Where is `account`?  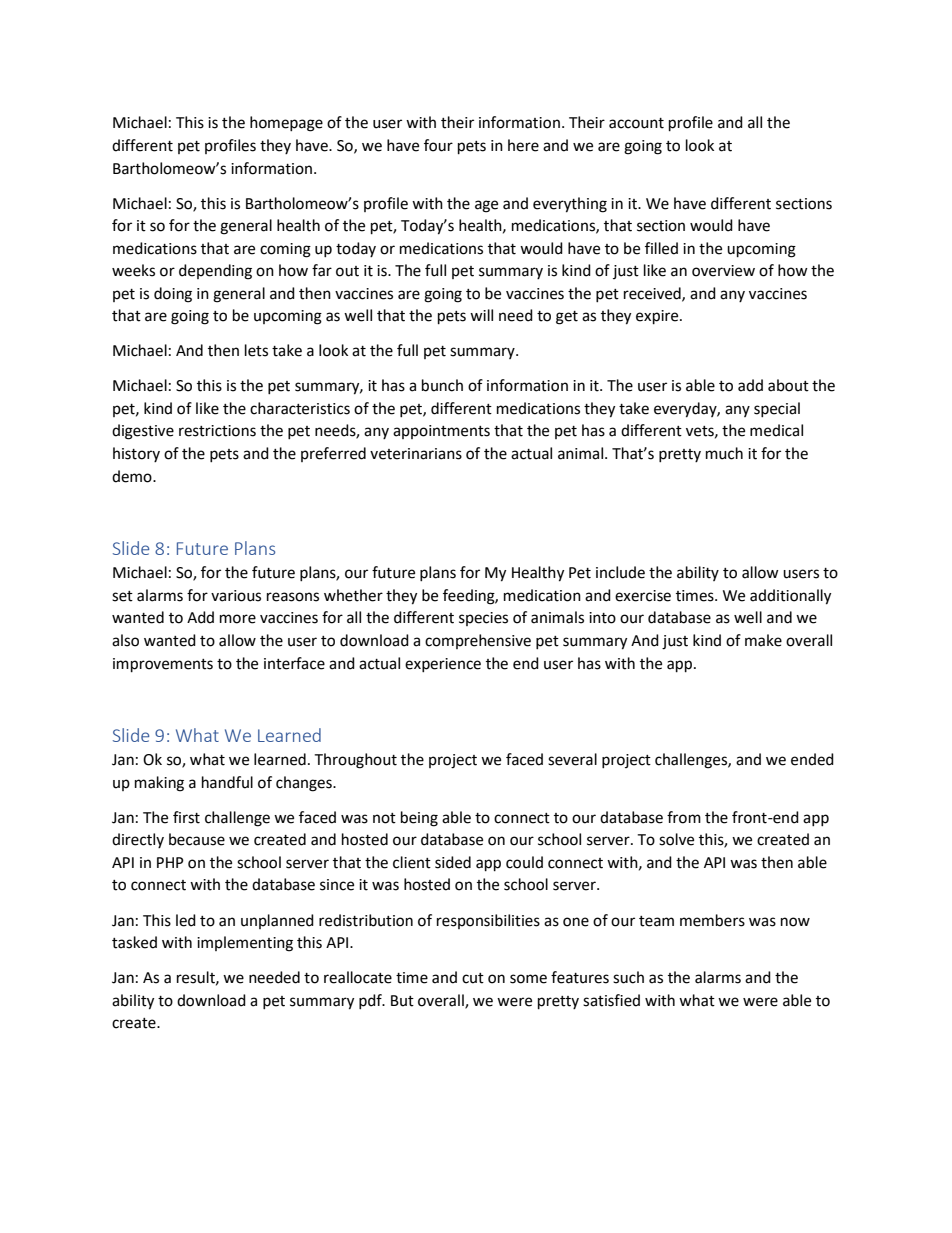
account is located at coordinates (636, 123).
